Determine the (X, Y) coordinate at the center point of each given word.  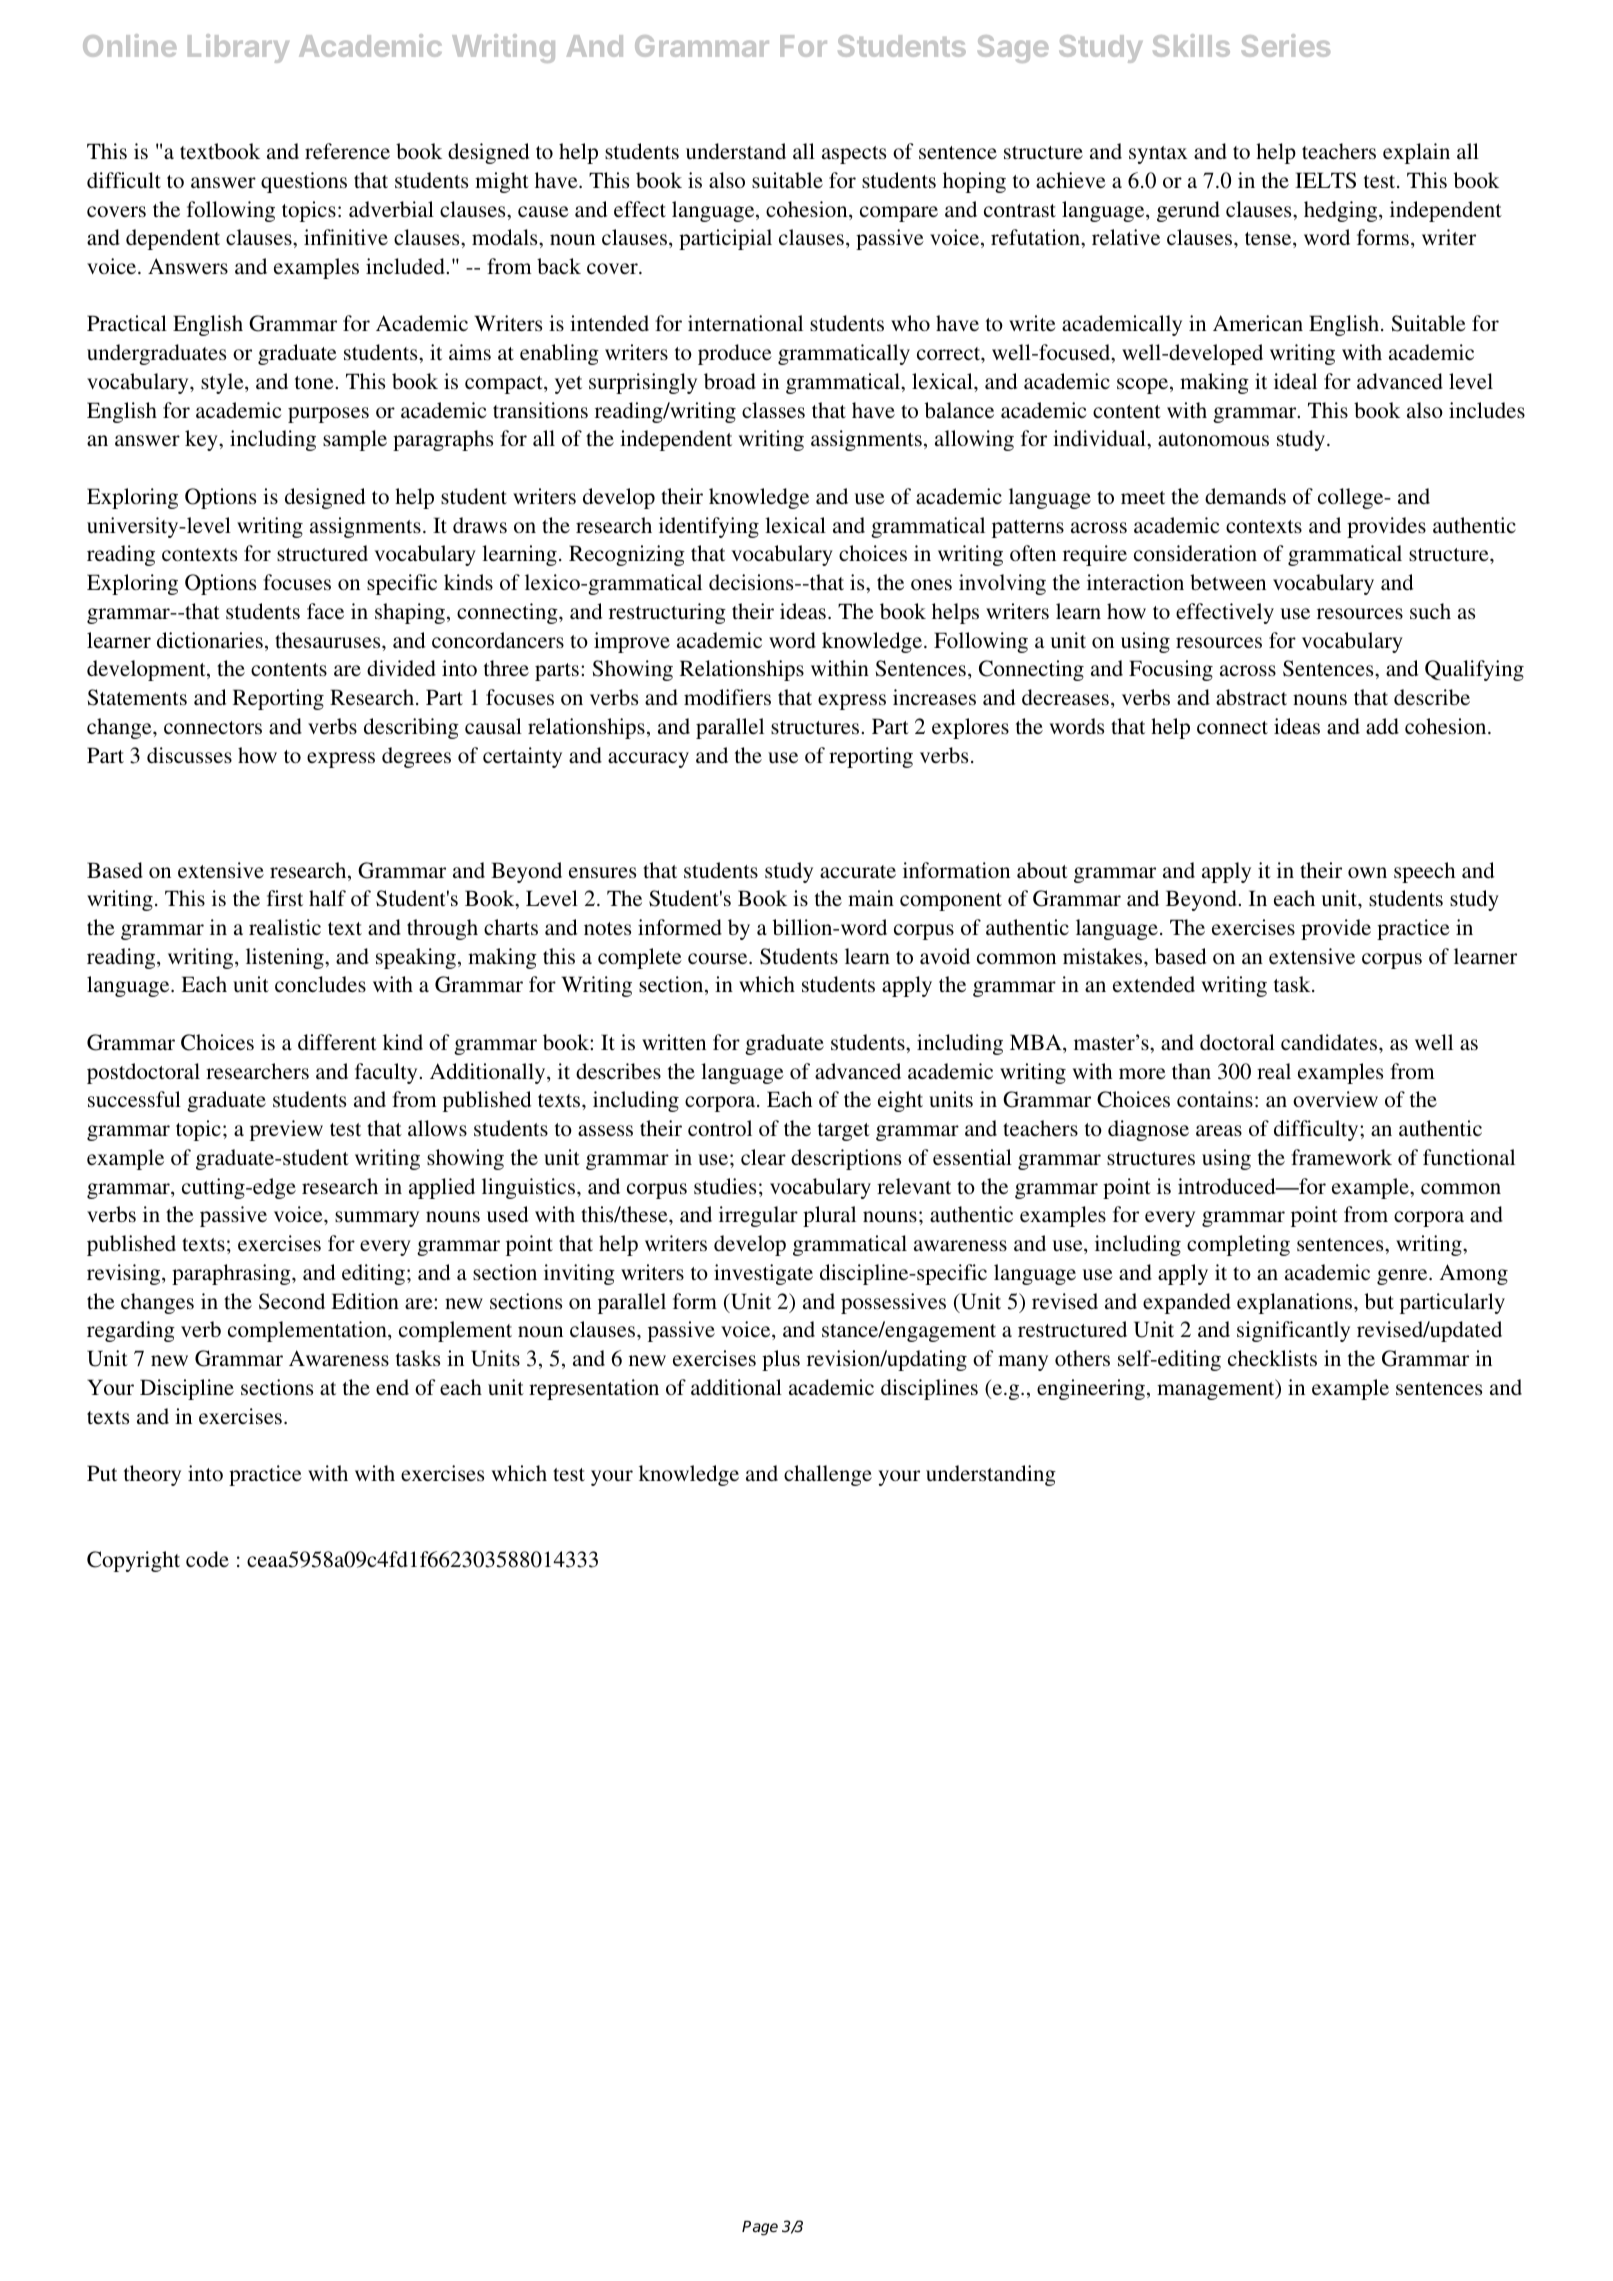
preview (286, 1130)
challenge (828, 1475)
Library (238, 48)
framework (1341, 1157)
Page (760, 2228)
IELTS (1325, 180)
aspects (854, 155)
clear (763, 1157)
